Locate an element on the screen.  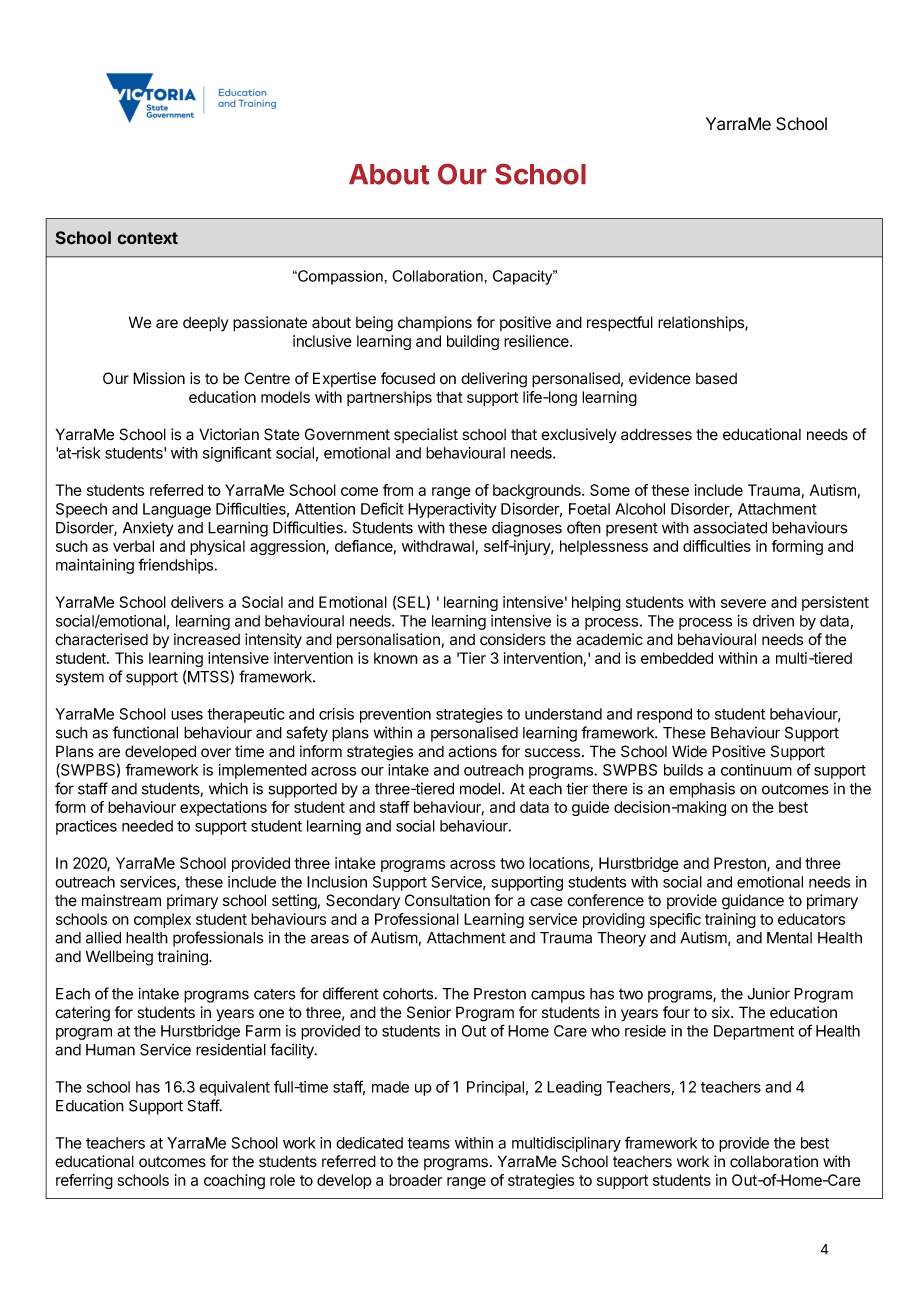
Consultation is located at coordinates (447, 900).
